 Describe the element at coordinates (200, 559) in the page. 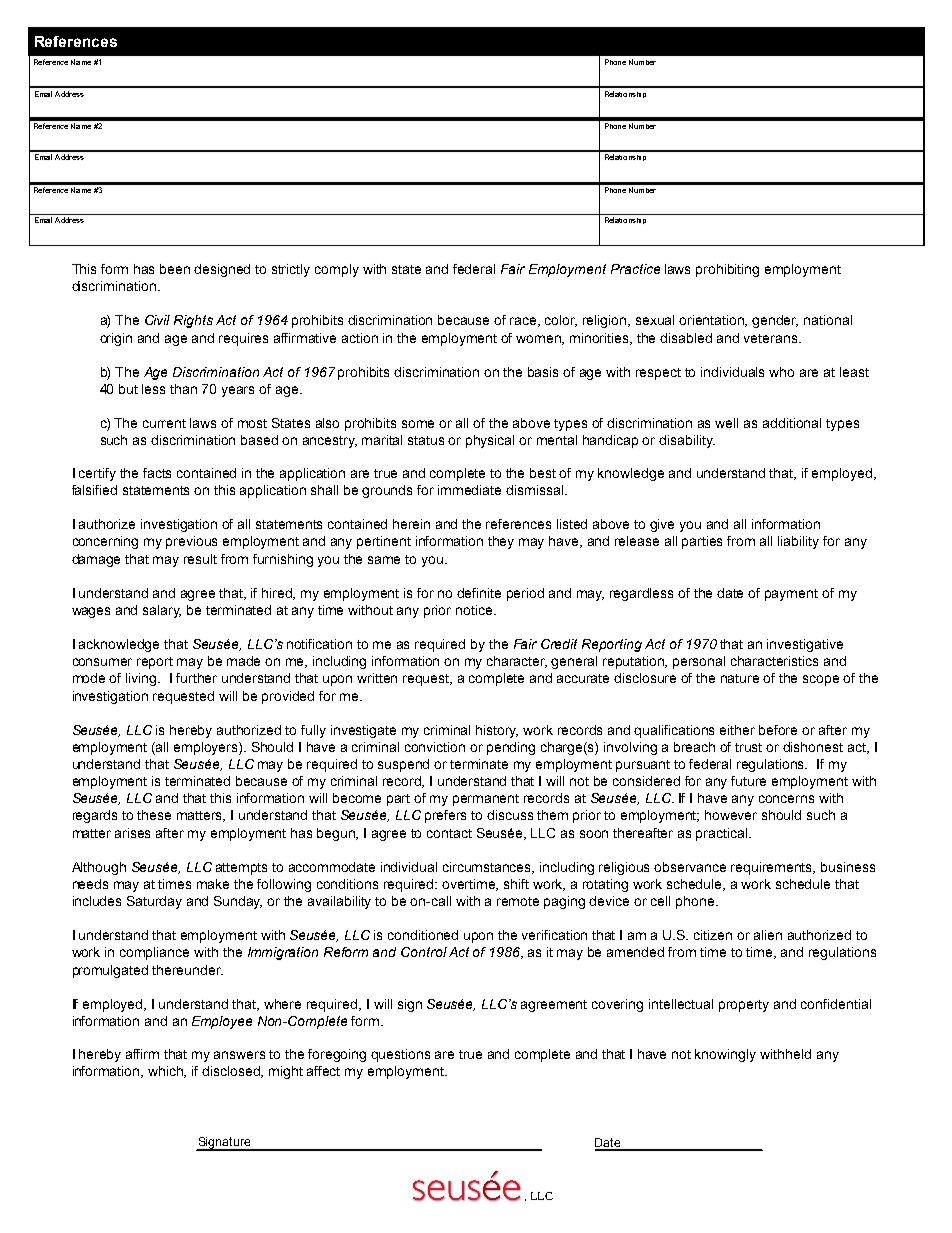

I see `result` at that location.
